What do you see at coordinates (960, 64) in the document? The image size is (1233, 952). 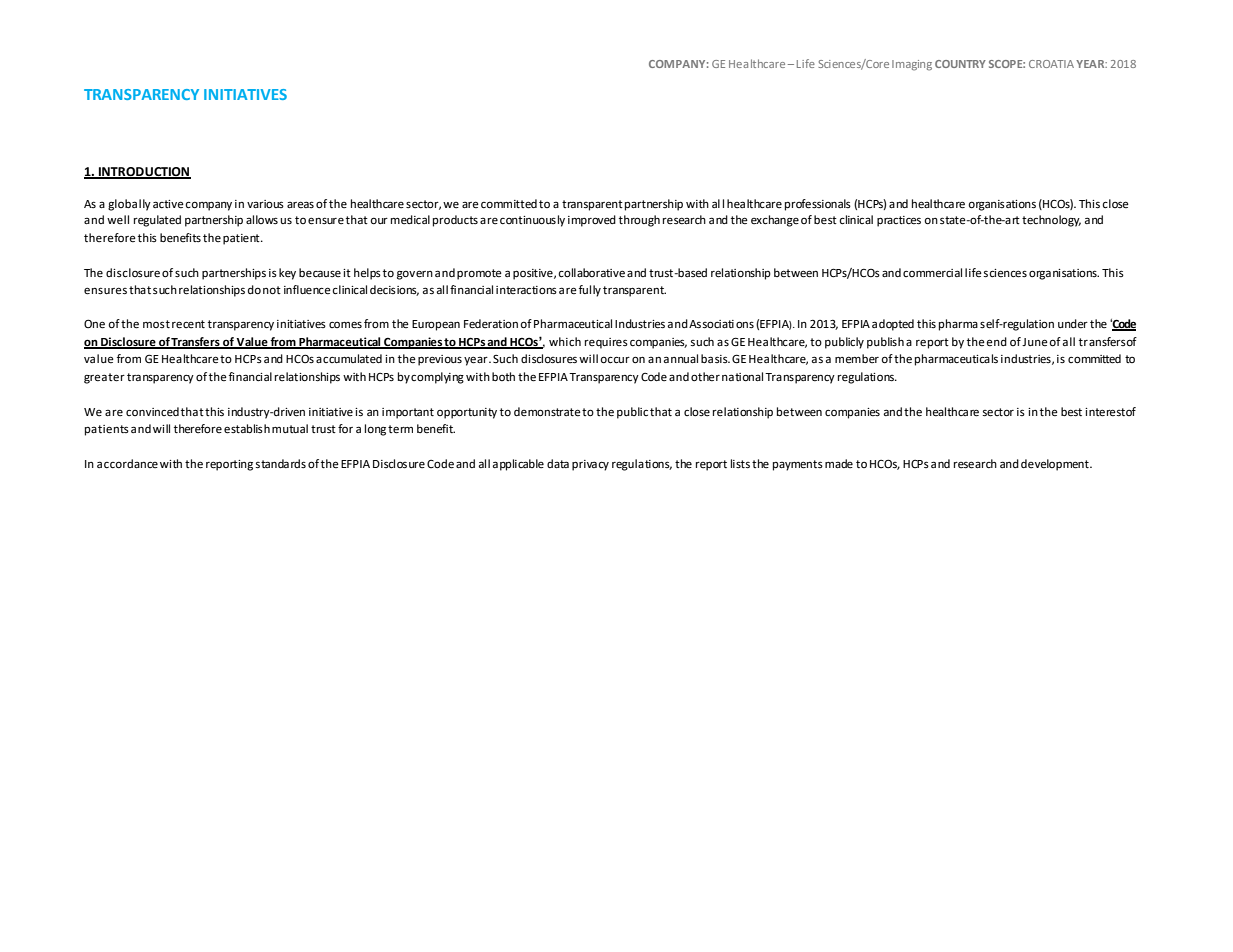 I see `COUNTRY` at bounding box center [960, 64].
